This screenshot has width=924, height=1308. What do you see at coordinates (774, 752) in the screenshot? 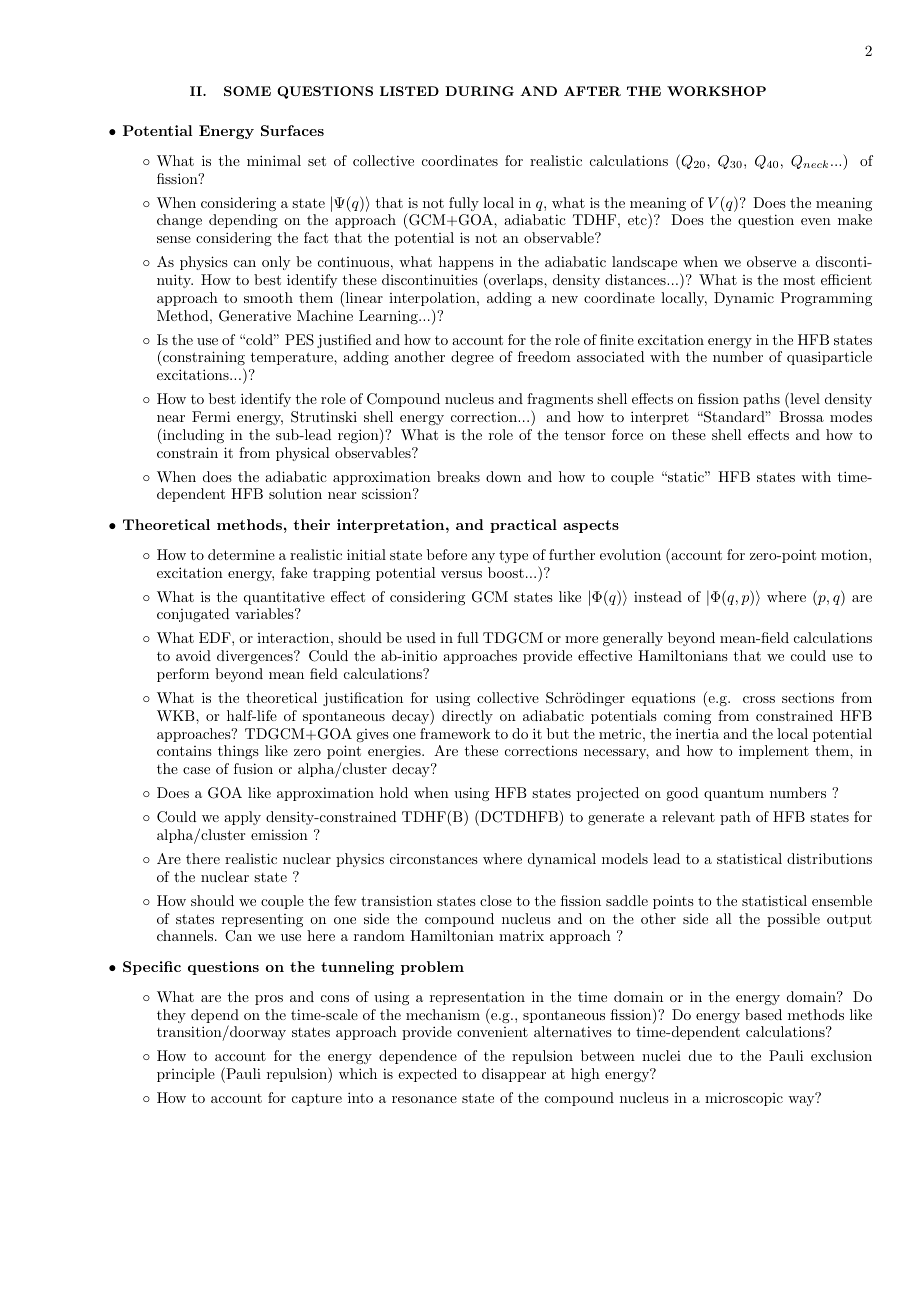
I see `implement` at bounding box center [774, 752].
